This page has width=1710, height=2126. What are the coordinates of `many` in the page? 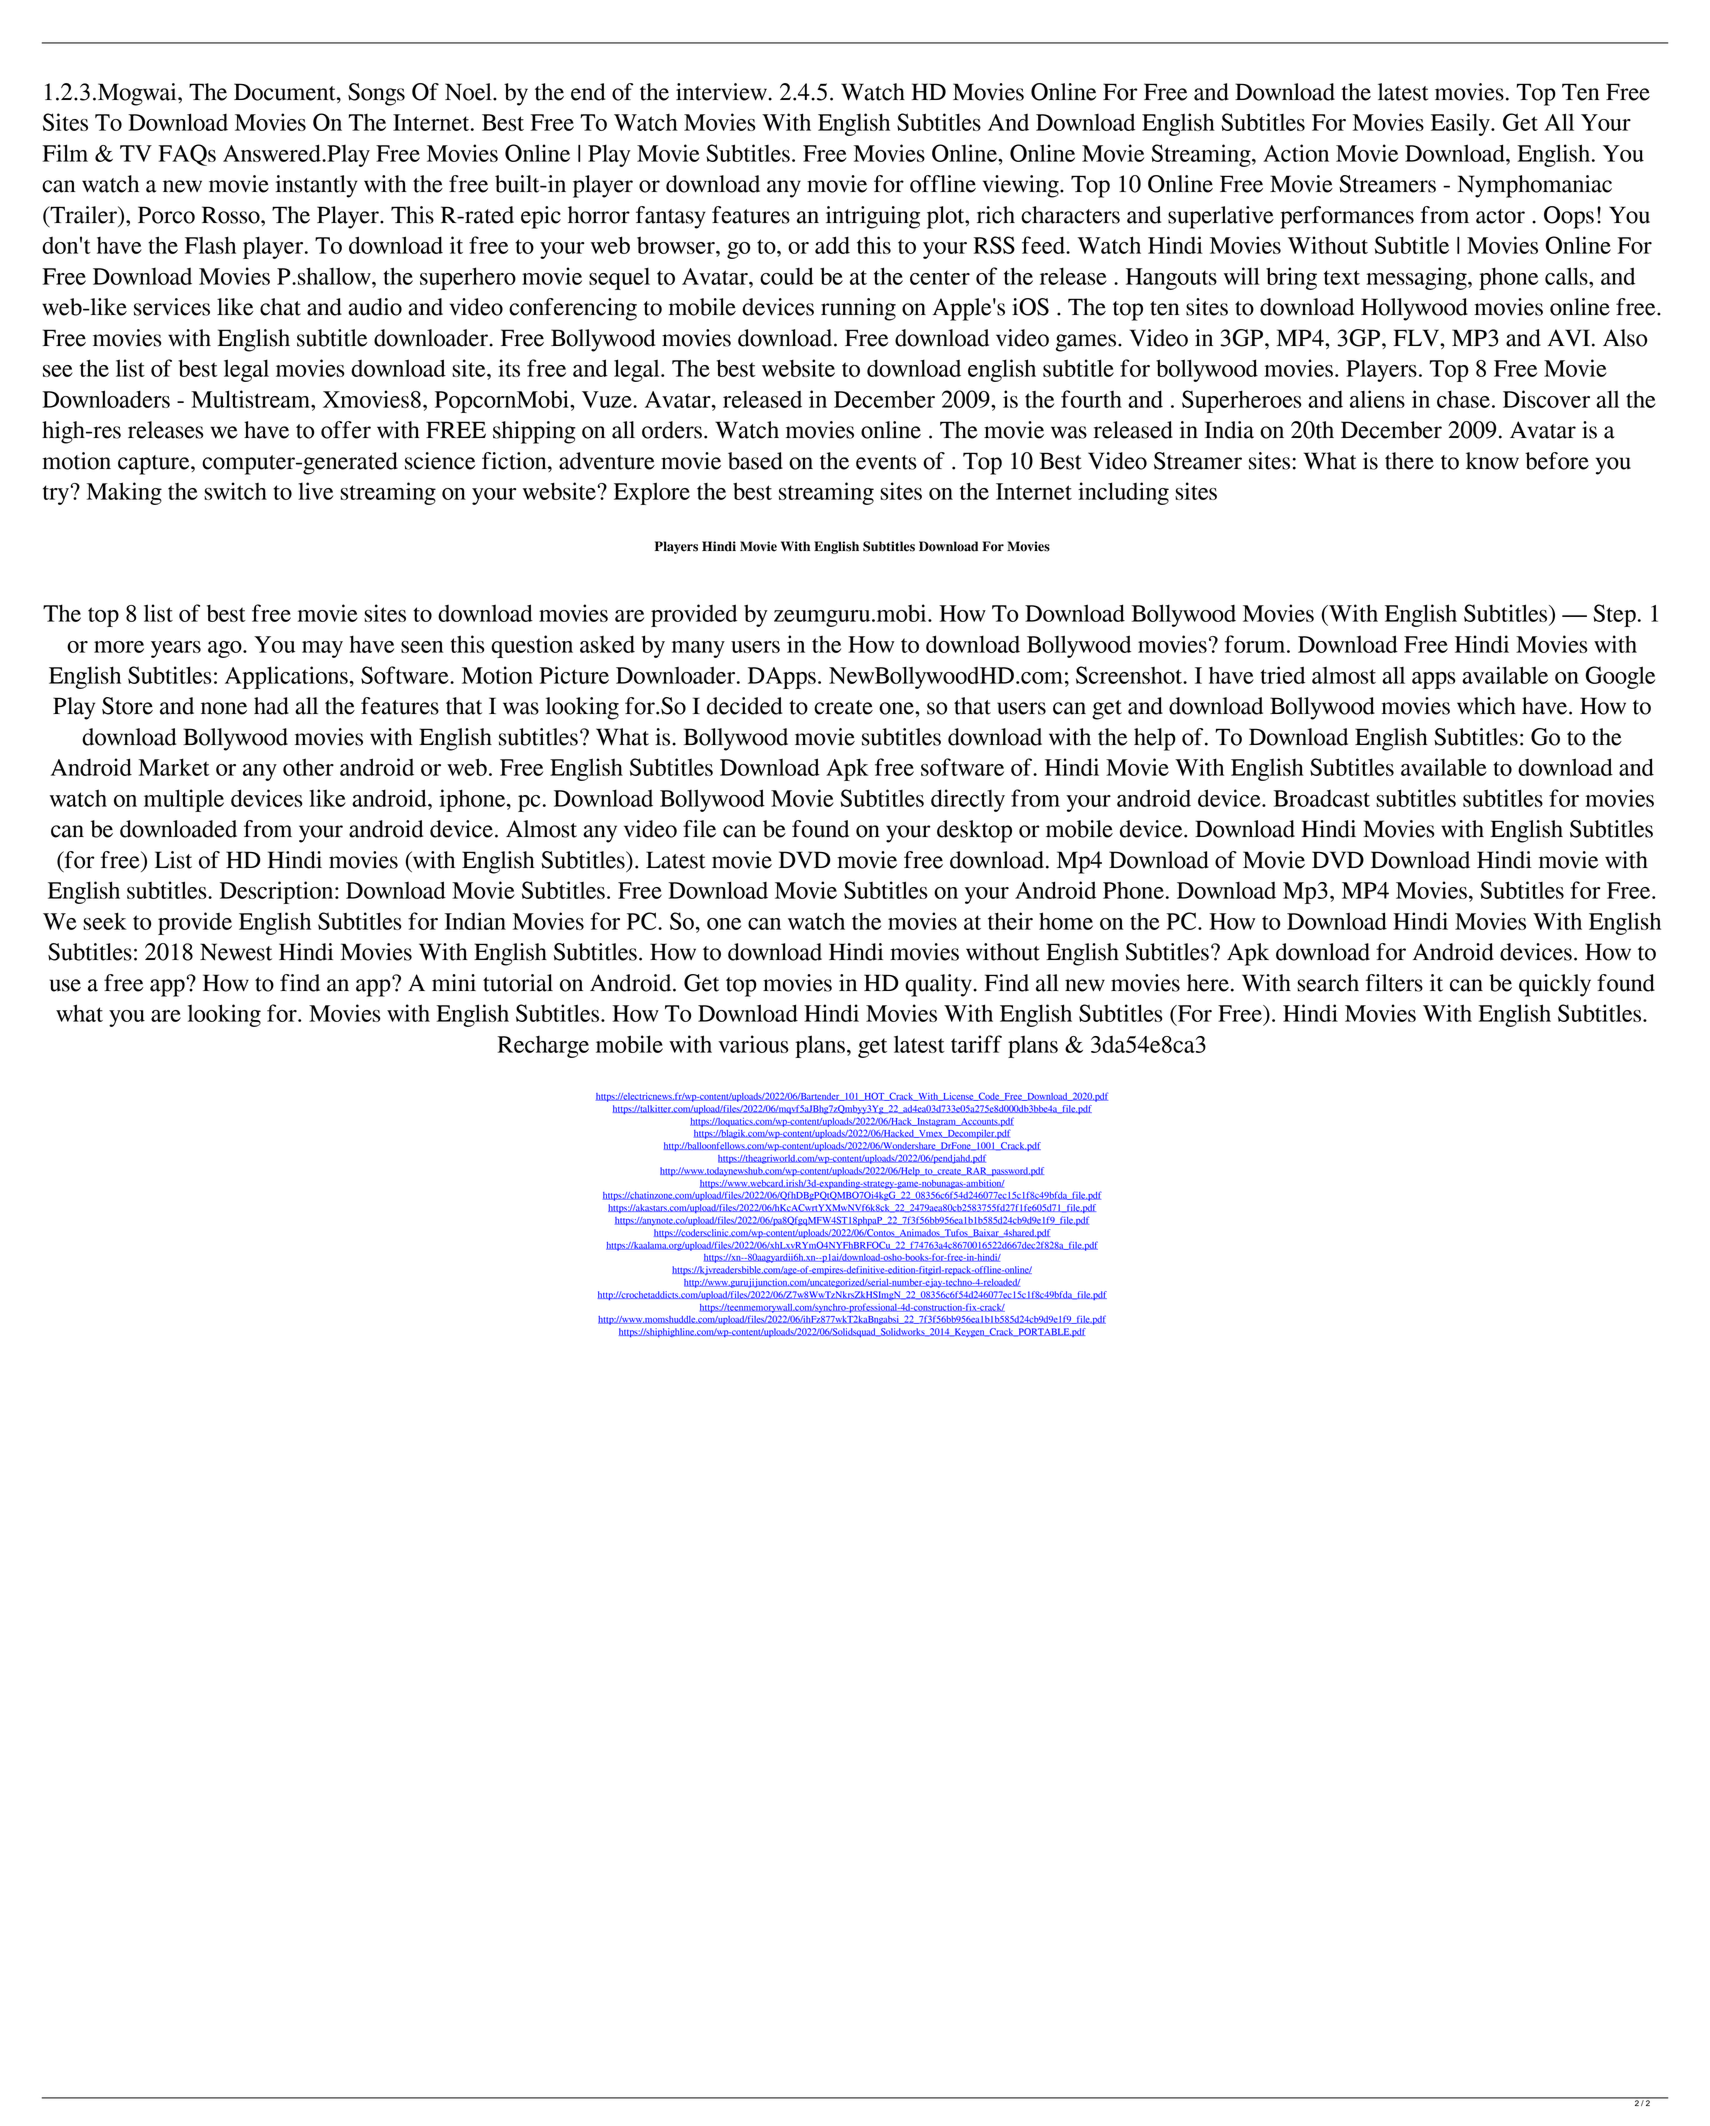 It's located at (698, 649).
